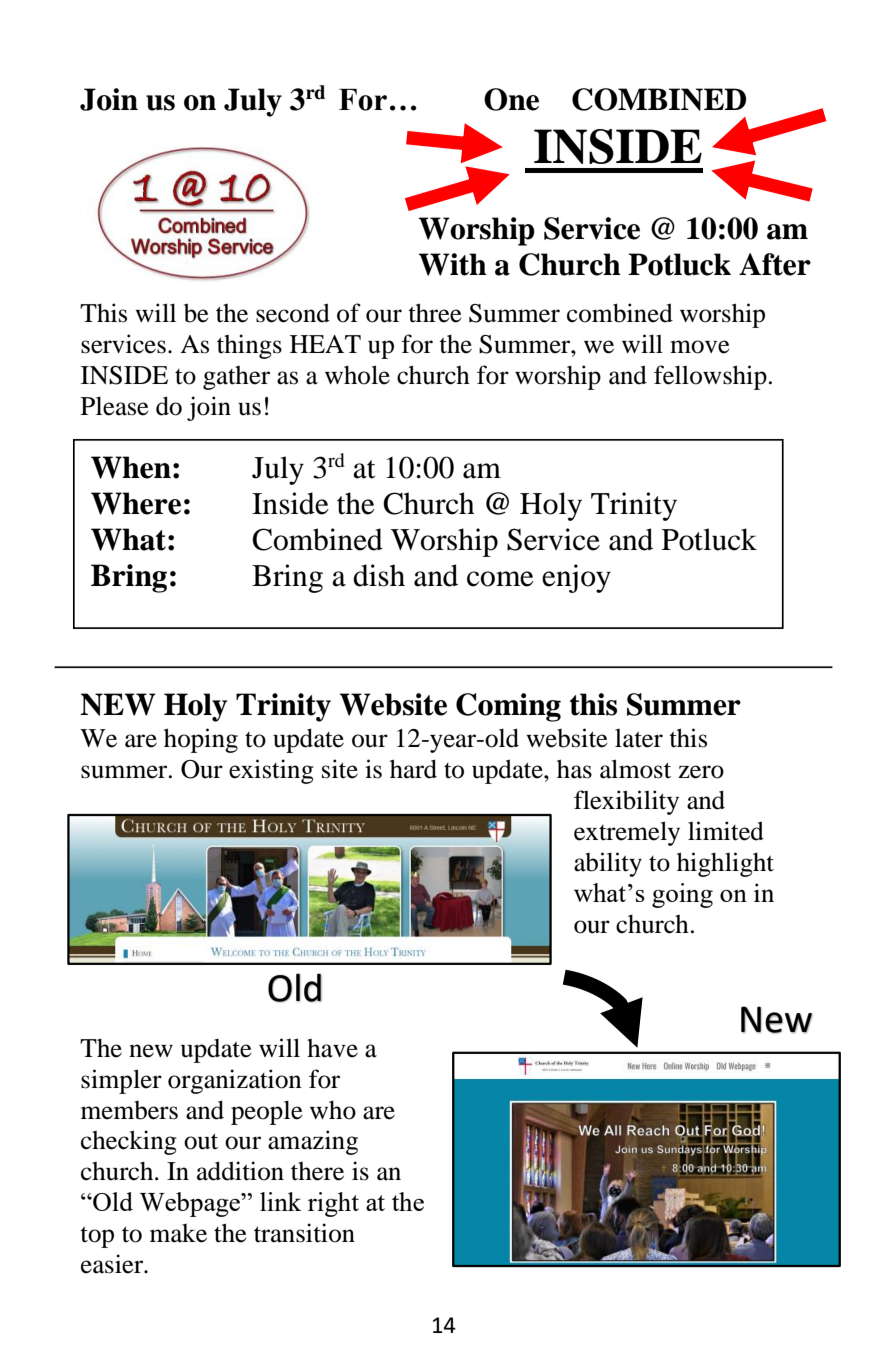 The height and width of the document is (1372, 887). I want to click on hoping, so click(201, 740).
